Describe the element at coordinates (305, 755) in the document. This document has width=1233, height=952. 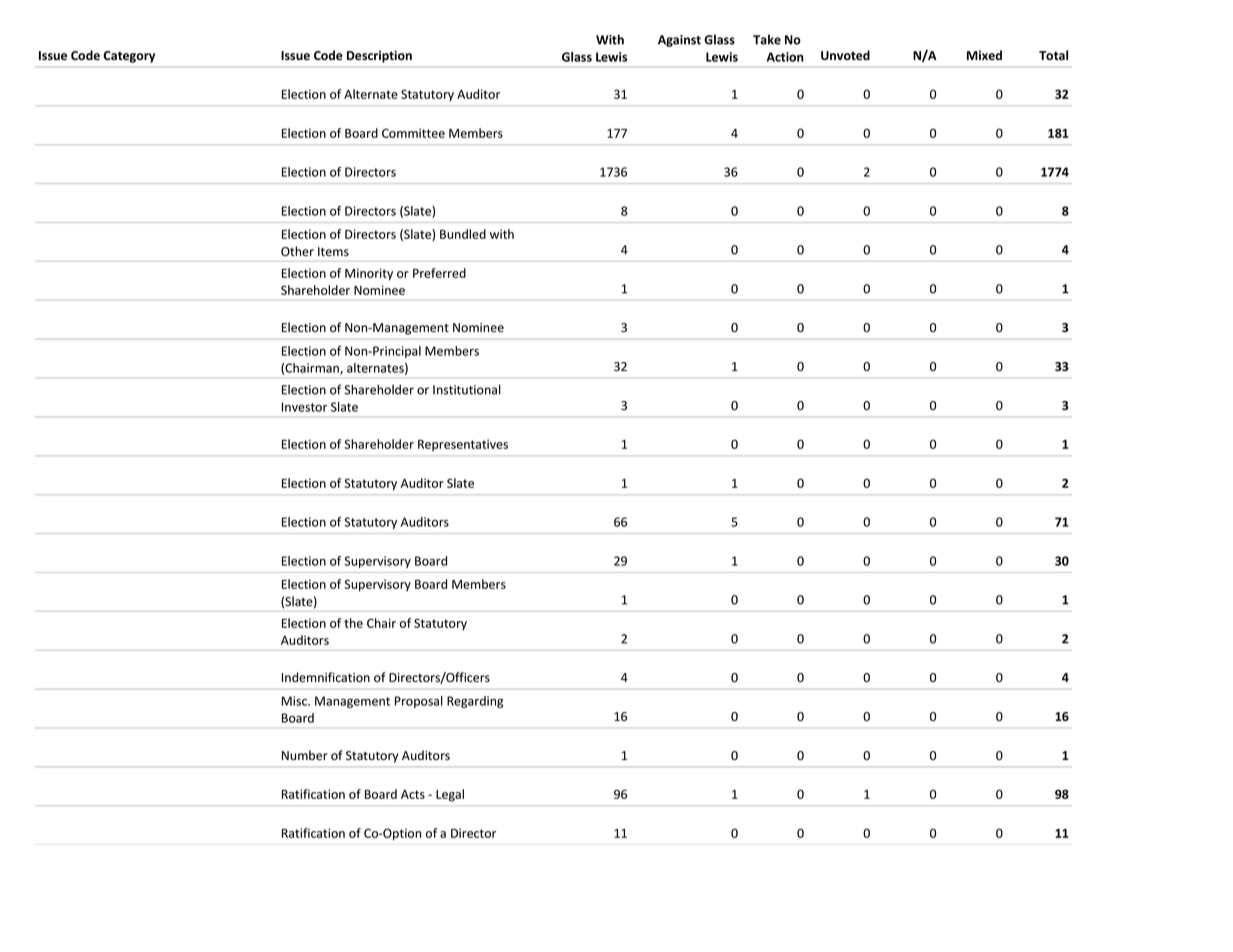
I see `Number` at that location.
